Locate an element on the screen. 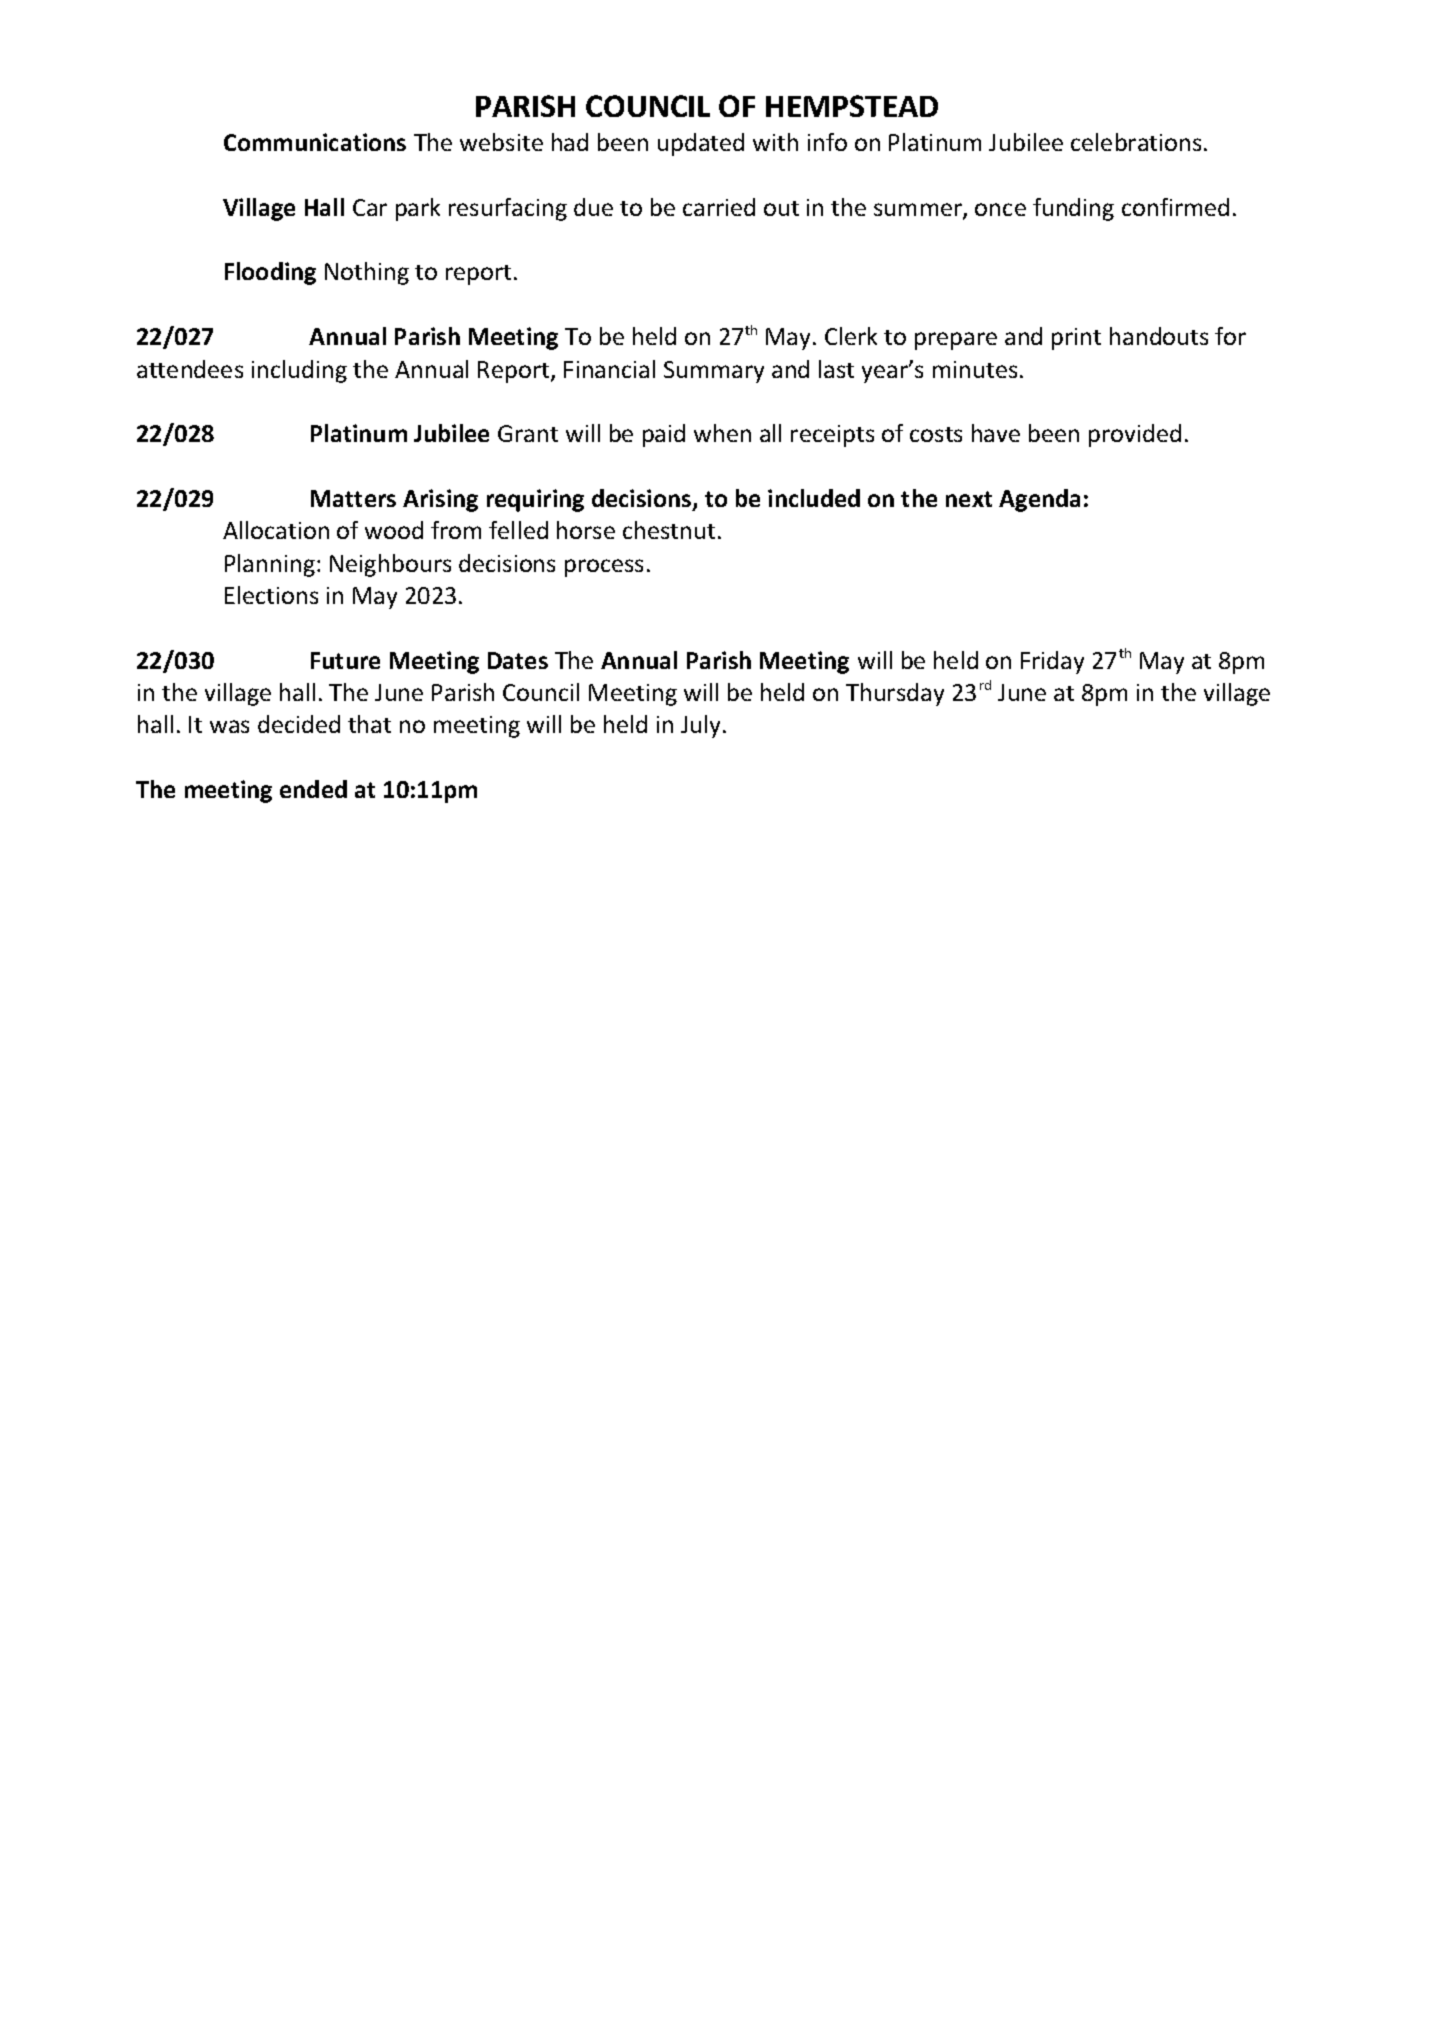 This screenshot has width=1431, height=2025. Summary is located at coordinates (714, 372).
